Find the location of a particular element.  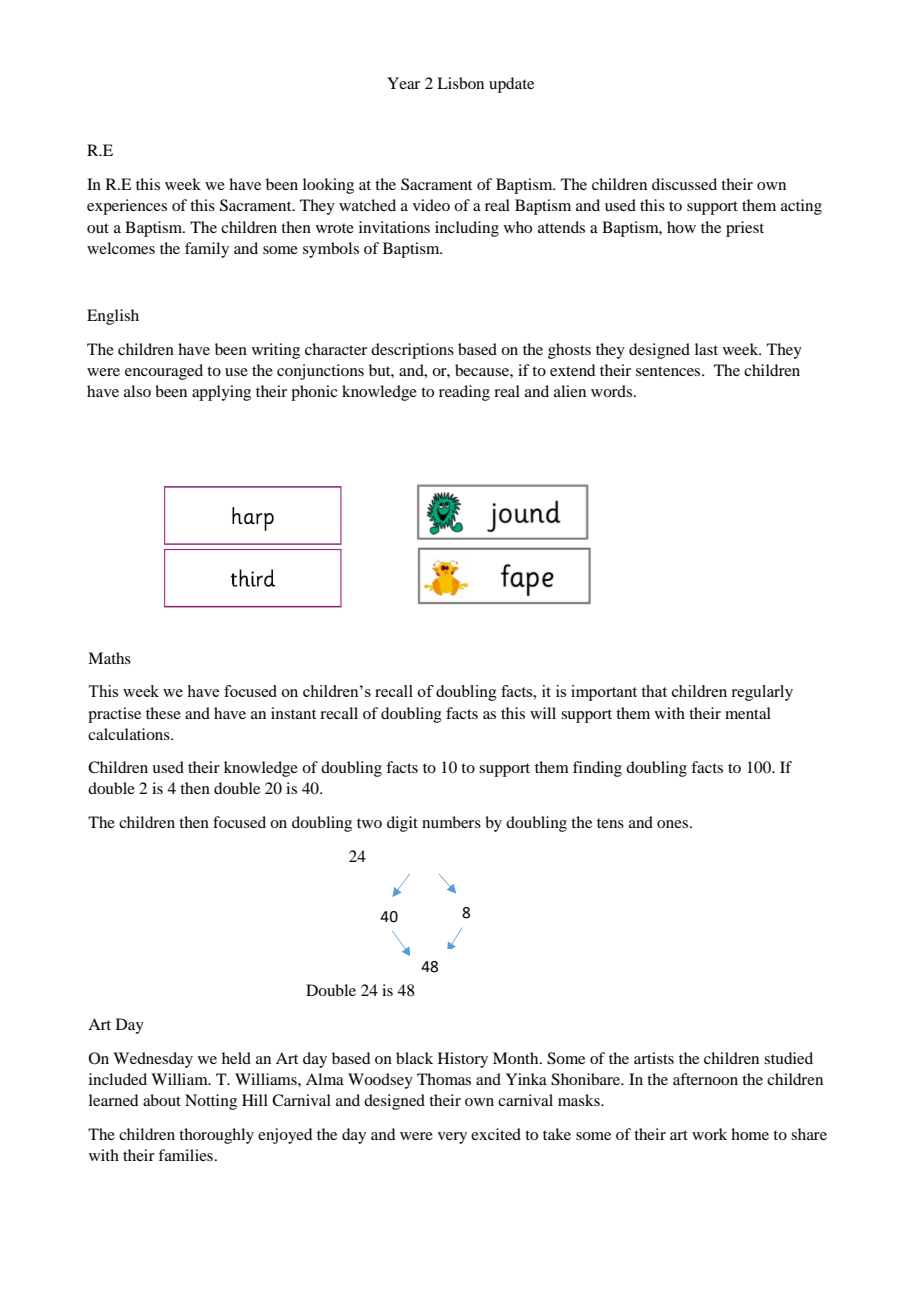

very is located at coordinates (452, 1138).
